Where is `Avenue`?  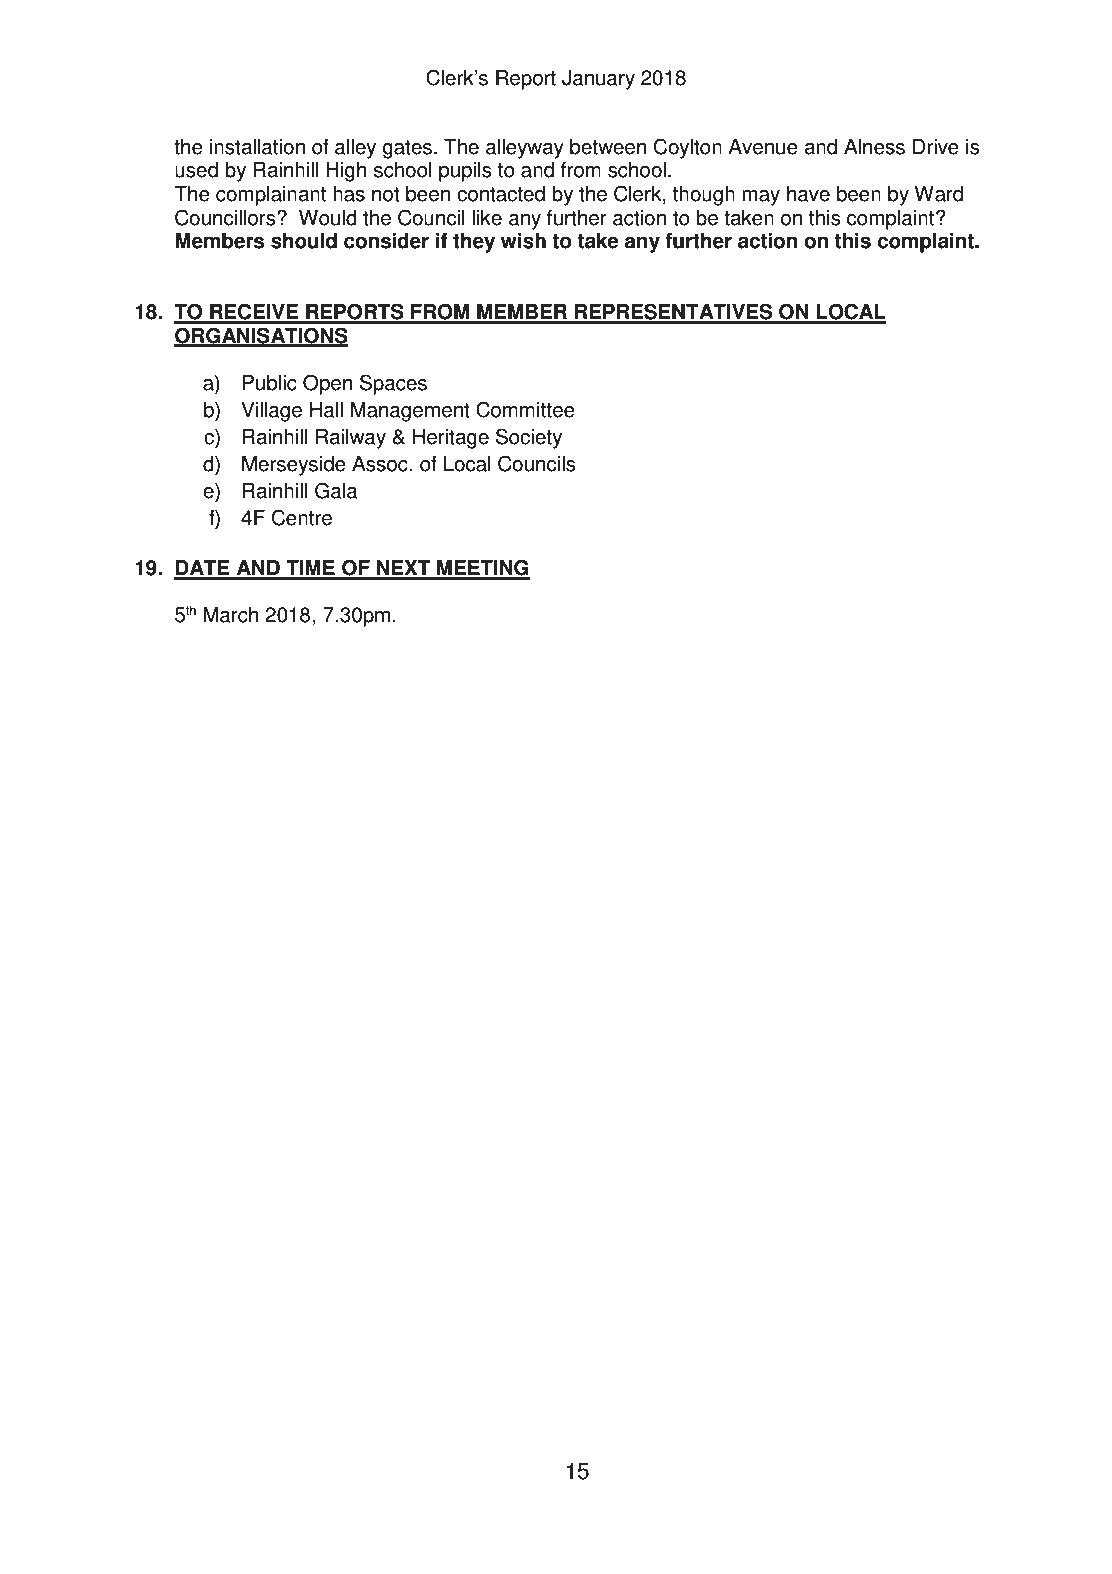
Avenue is located at coordinates (763, 147).
